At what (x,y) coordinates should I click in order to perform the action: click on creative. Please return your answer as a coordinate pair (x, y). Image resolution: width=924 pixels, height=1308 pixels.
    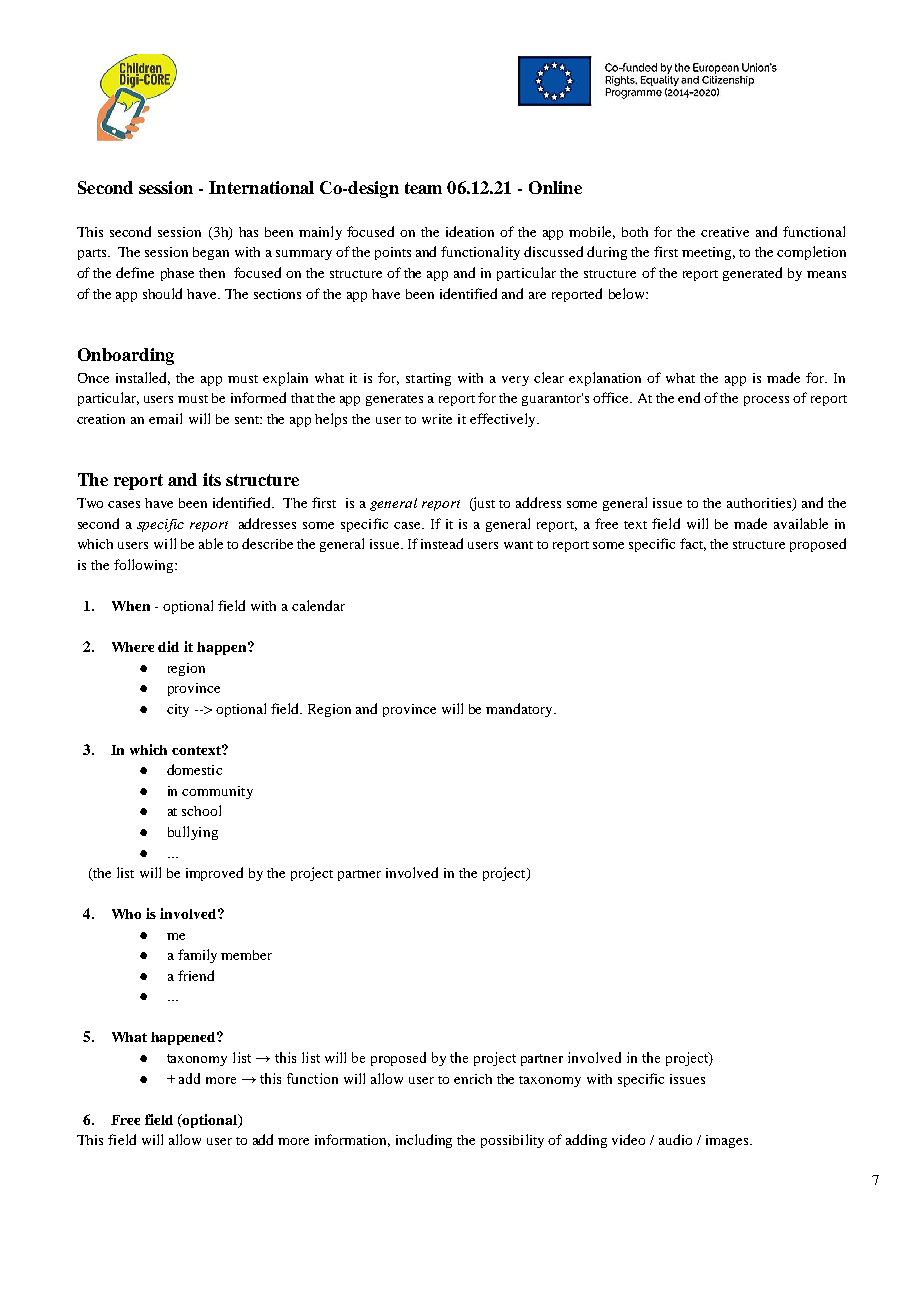
    Looking at the image, I should click on (725, 232).
